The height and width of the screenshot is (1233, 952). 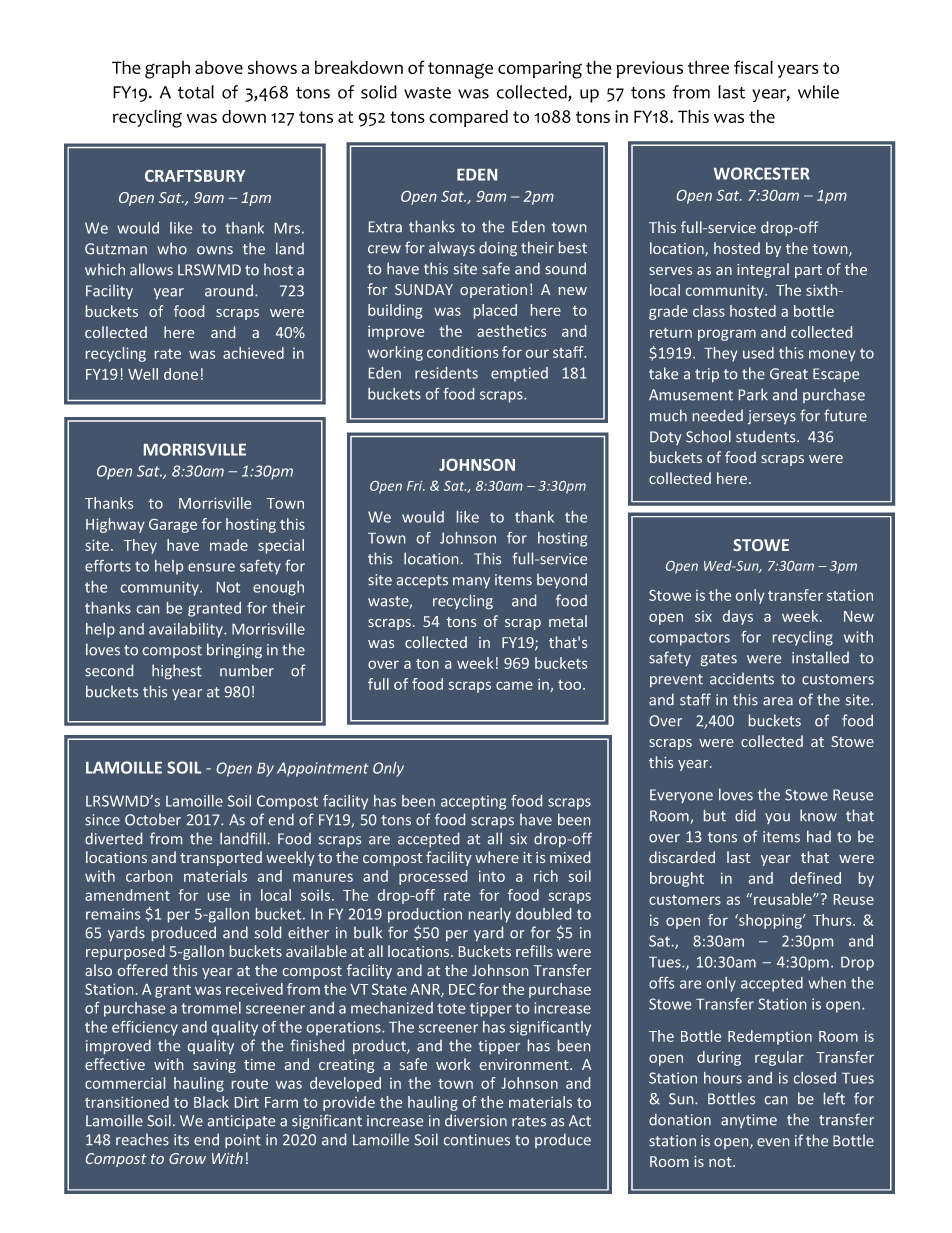 I want to click on total, so click(x=196, y=92).
